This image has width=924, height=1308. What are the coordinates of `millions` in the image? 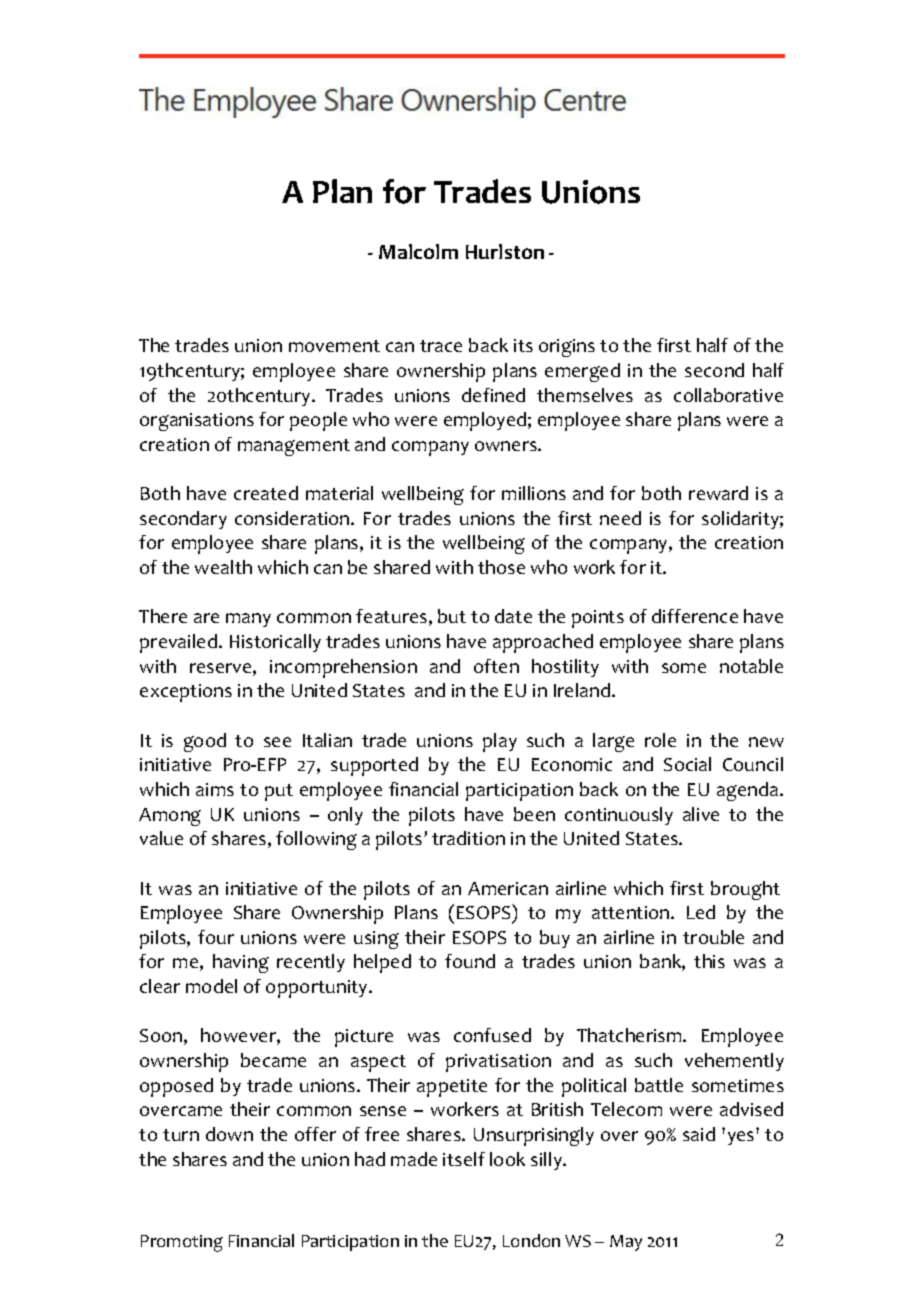 It's located at (534, 493).
